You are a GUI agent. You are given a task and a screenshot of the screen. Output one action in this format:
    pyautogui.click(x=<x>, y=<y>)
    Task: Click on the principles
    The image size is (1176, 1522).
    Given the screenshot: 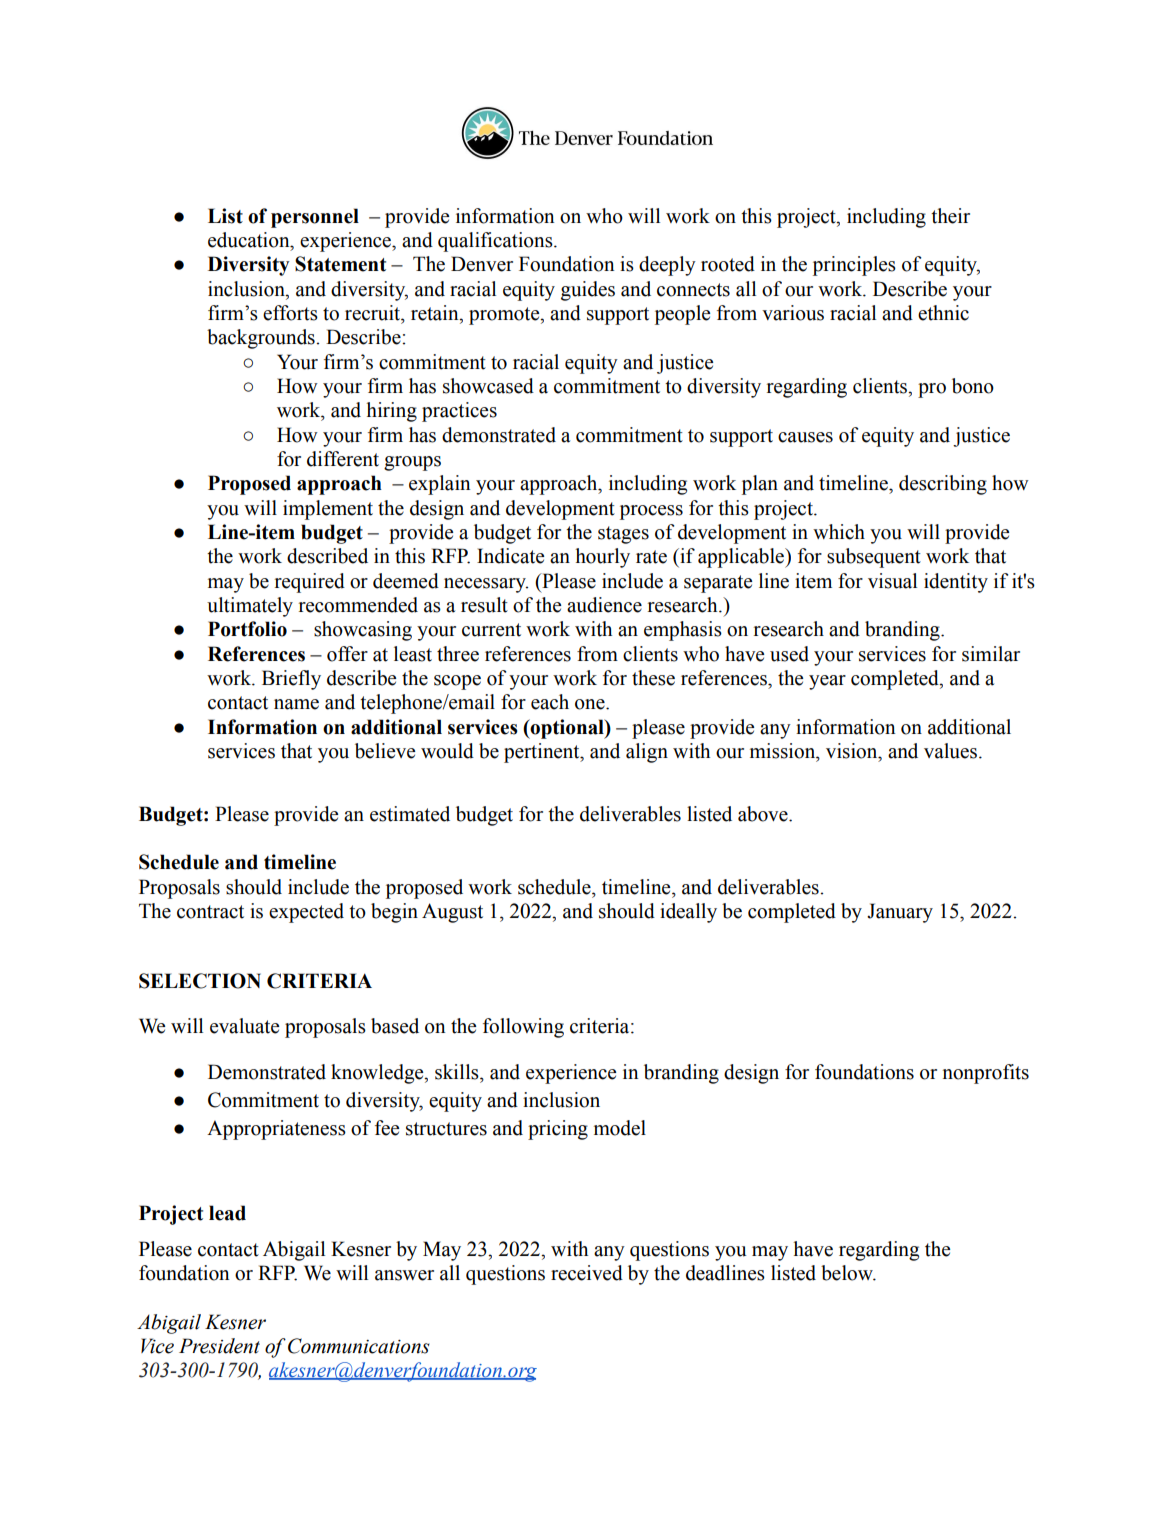 What is the action you would take?
    pyautogui.click(x=854, y=266)
